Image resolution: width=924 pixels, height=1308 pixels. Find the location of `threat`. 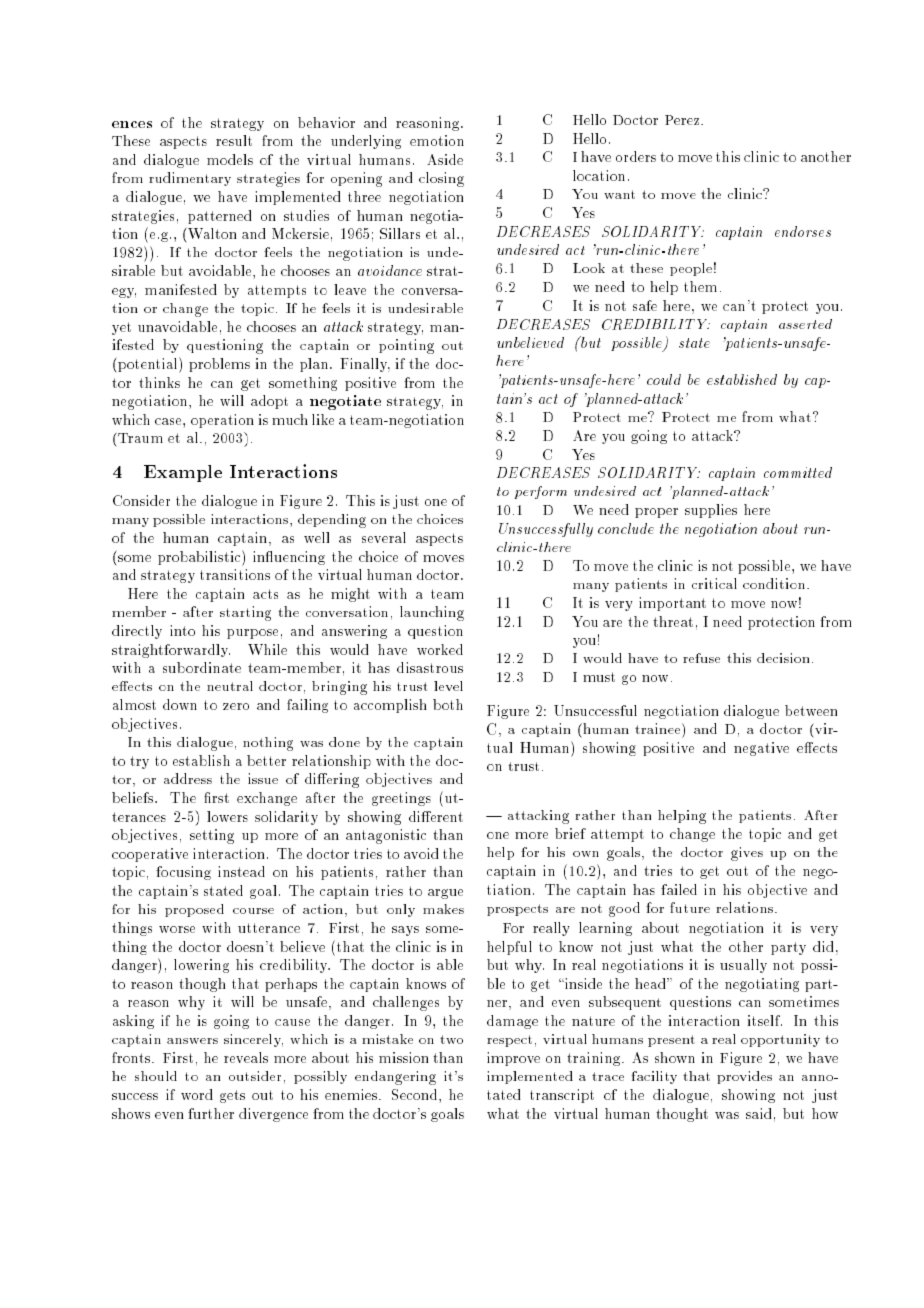

threat is located at coordinates (673, 621).
